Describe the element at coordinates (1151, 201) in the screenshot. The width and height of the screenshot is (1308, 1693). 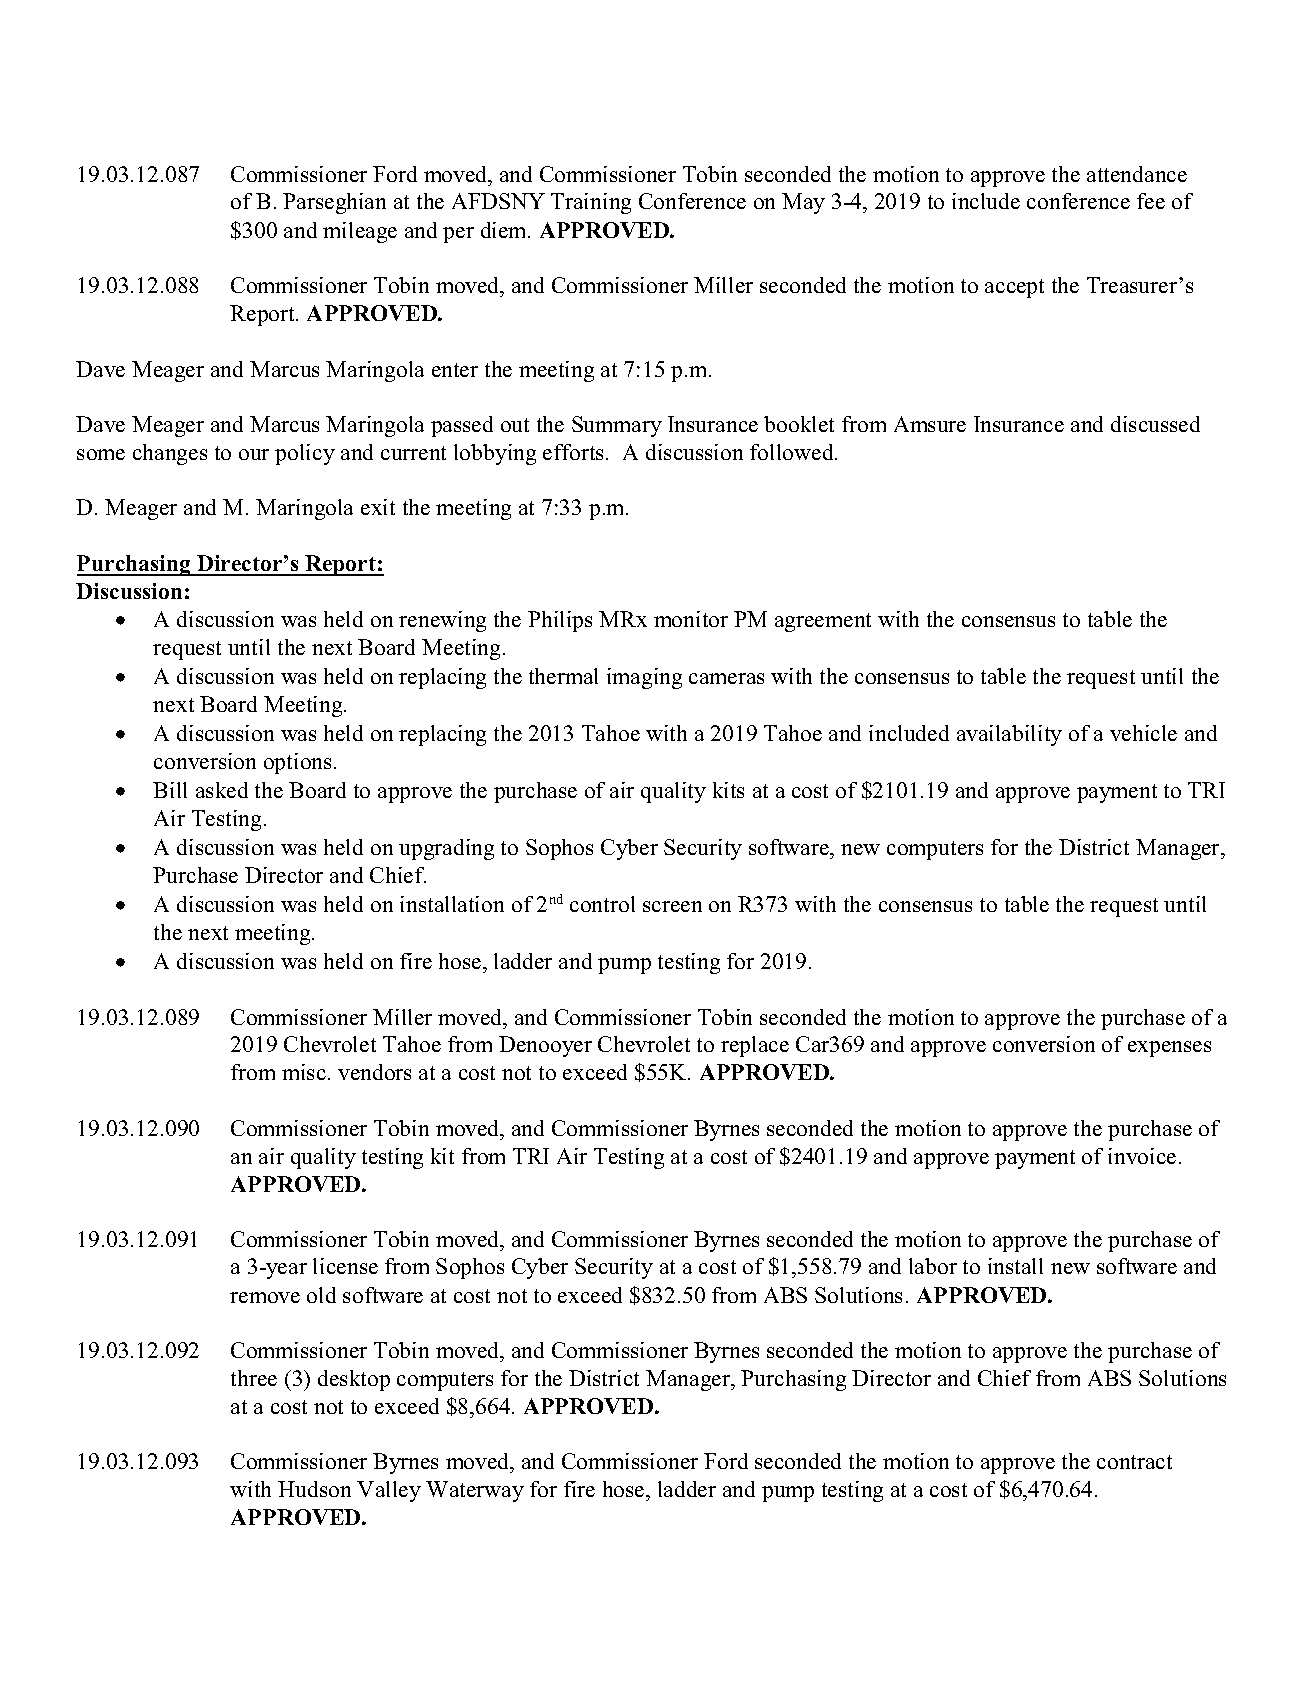
I see `fee` at that location.
